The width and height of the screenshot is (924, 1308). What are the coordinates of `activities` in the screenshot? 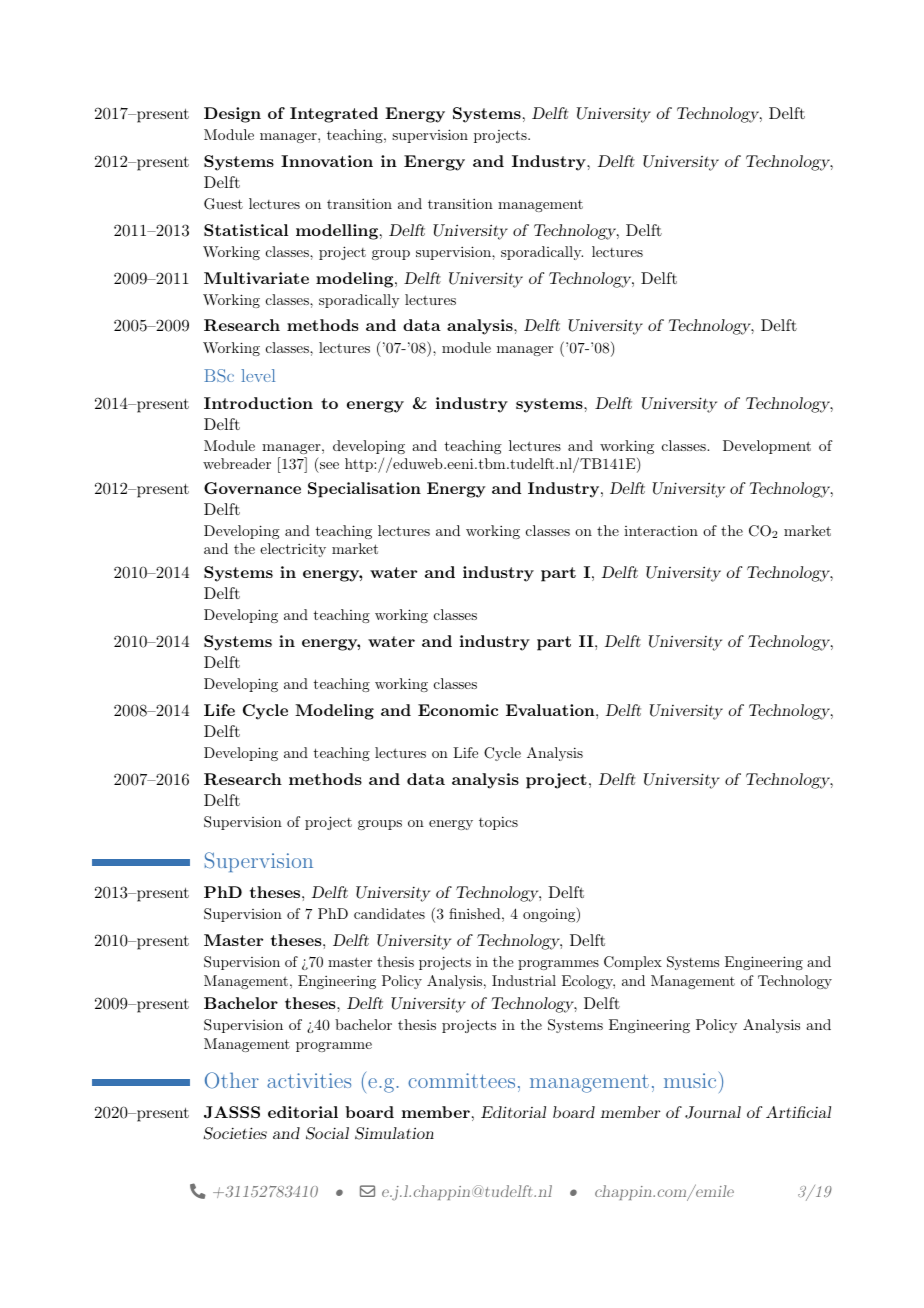 It's located at (309, 1080).
